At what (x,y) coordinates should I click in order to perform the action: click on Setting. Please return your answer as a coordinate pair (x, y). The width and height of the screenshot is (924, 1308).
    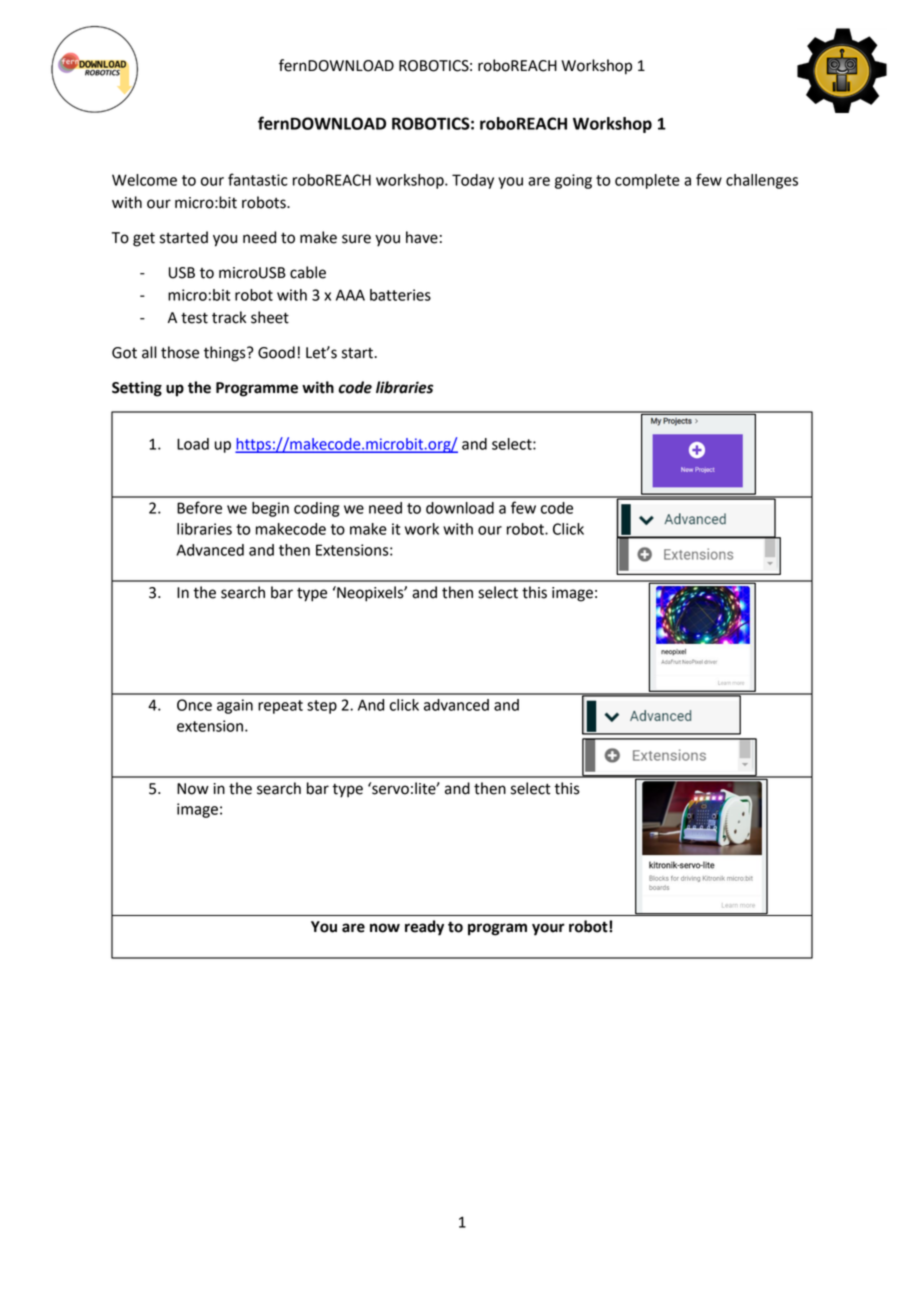
    Looking at the image, I should click on (137, 389).
